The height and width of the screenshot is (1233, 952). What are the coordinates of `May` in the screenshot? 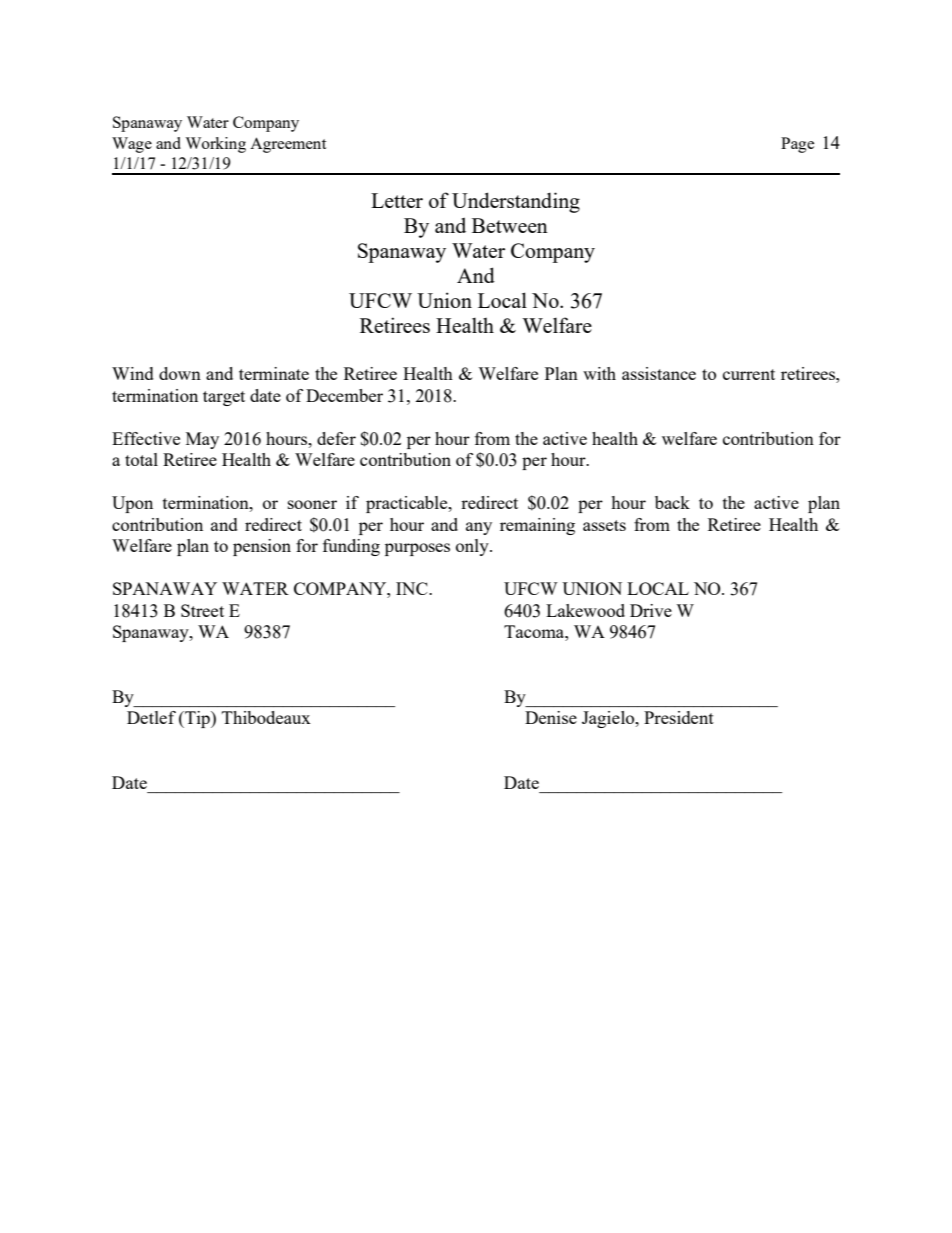 It's located at (202, 440).
